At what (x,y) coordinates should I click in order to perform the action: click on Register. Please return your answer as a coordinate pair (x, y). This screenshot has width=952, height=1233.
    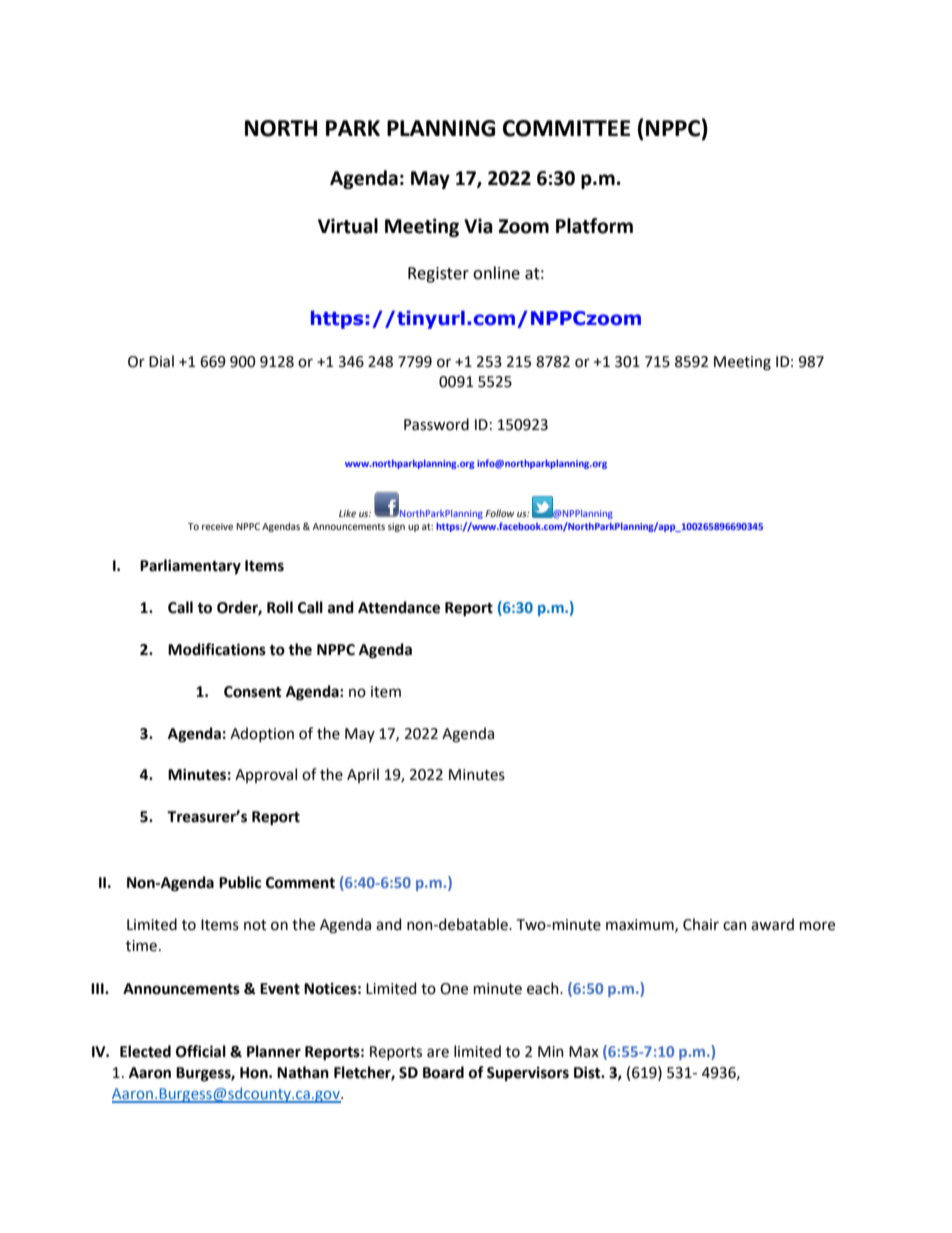
    Looking at the image, I should click on (438, 275).
